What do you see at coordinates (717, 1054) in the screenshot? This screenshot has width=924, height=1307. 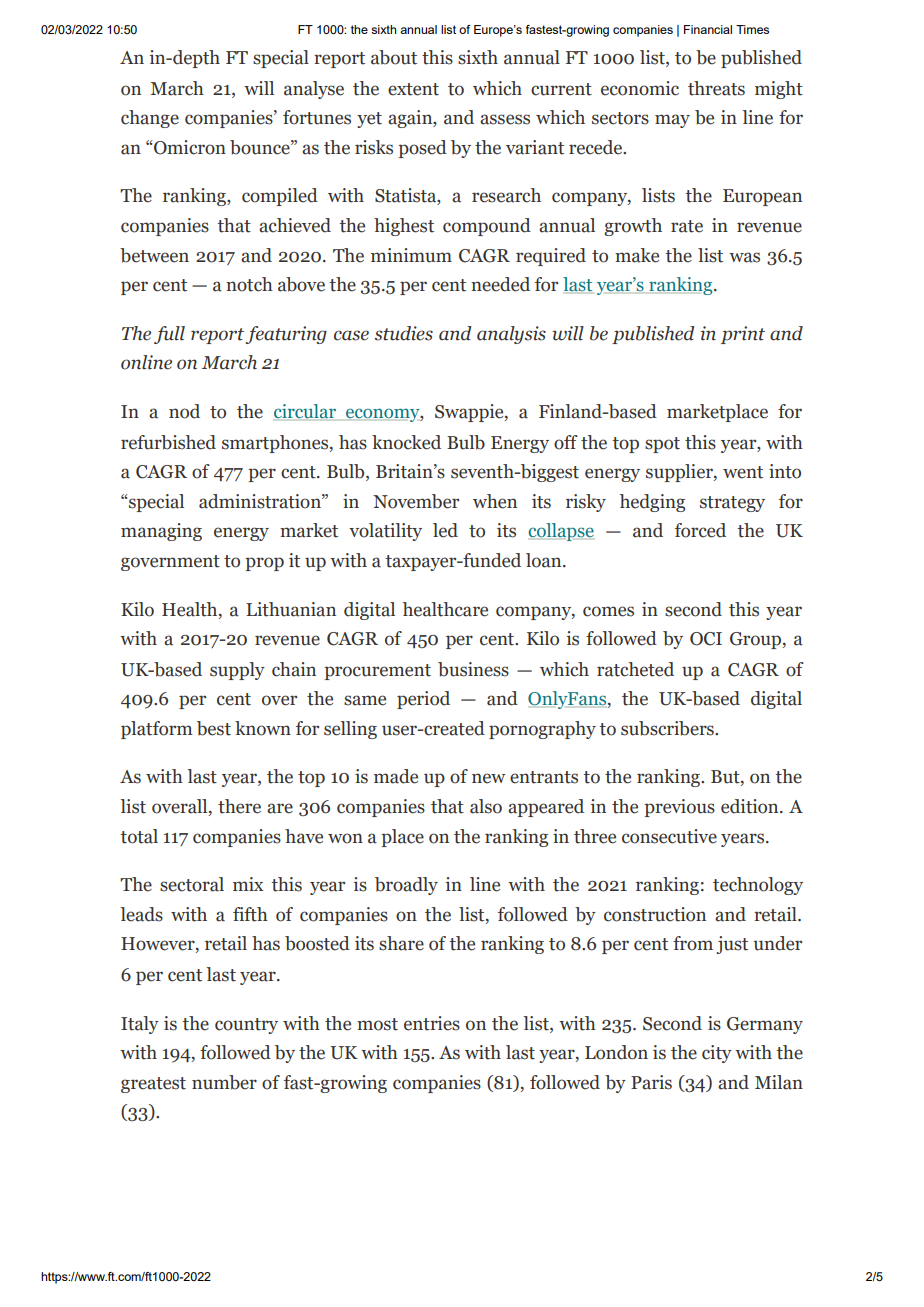 I see `city` at bounding box center [717, 1054].
